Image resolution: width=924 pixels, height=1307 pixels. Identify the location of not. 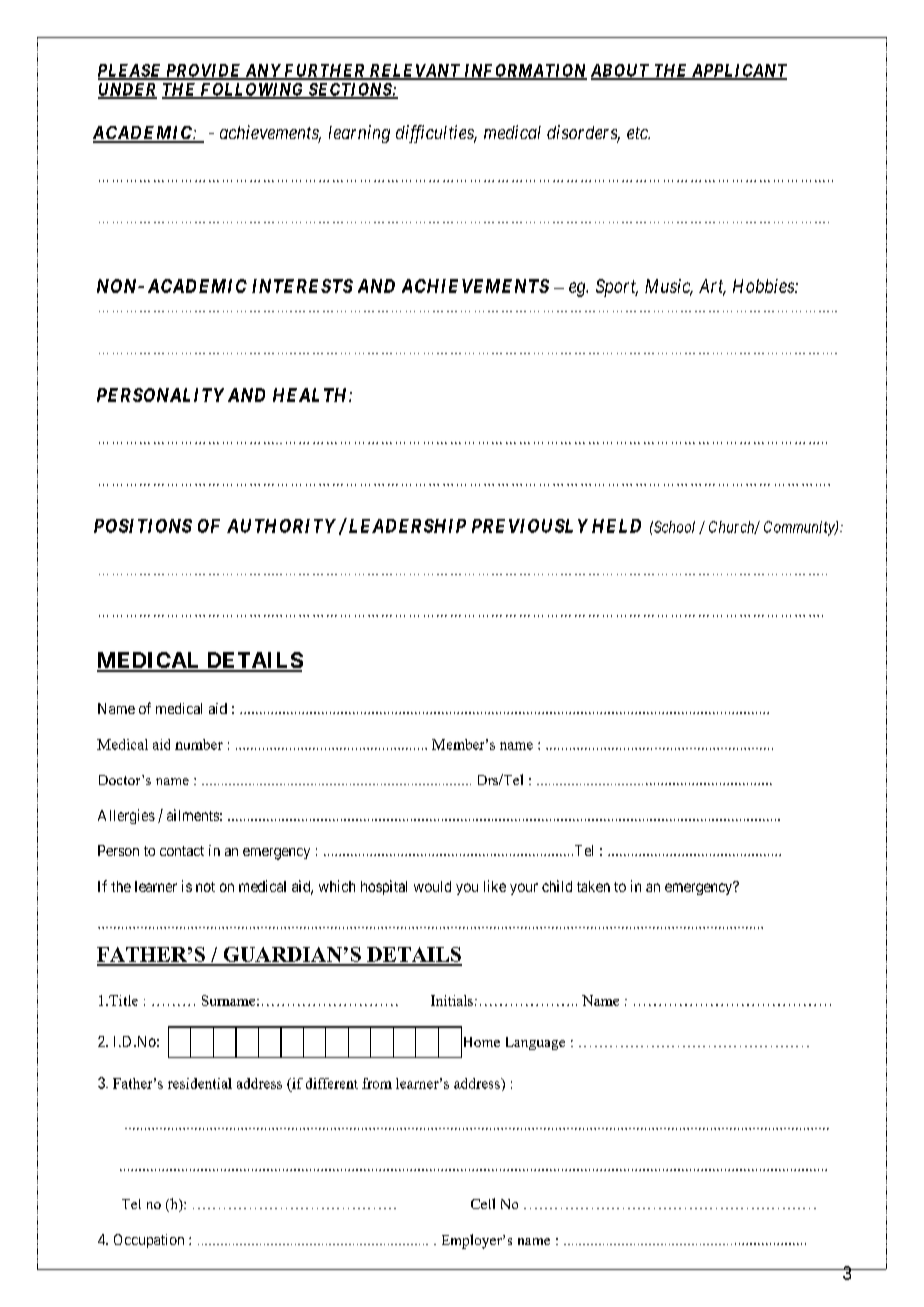
(205, 887).
